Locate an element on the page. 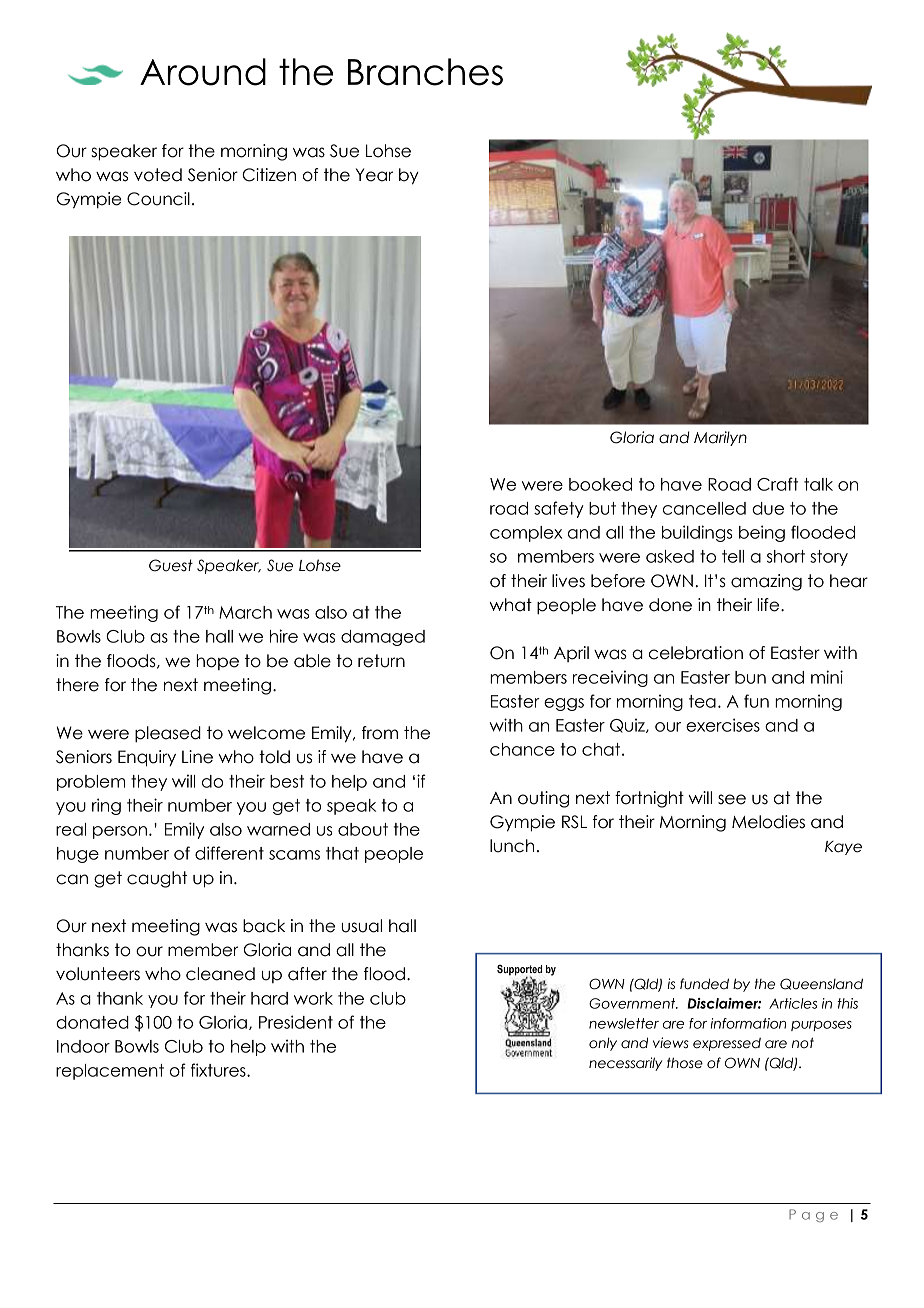 The width and height of the document is (924, 1308). chance is located at coordinates (522, 749).
